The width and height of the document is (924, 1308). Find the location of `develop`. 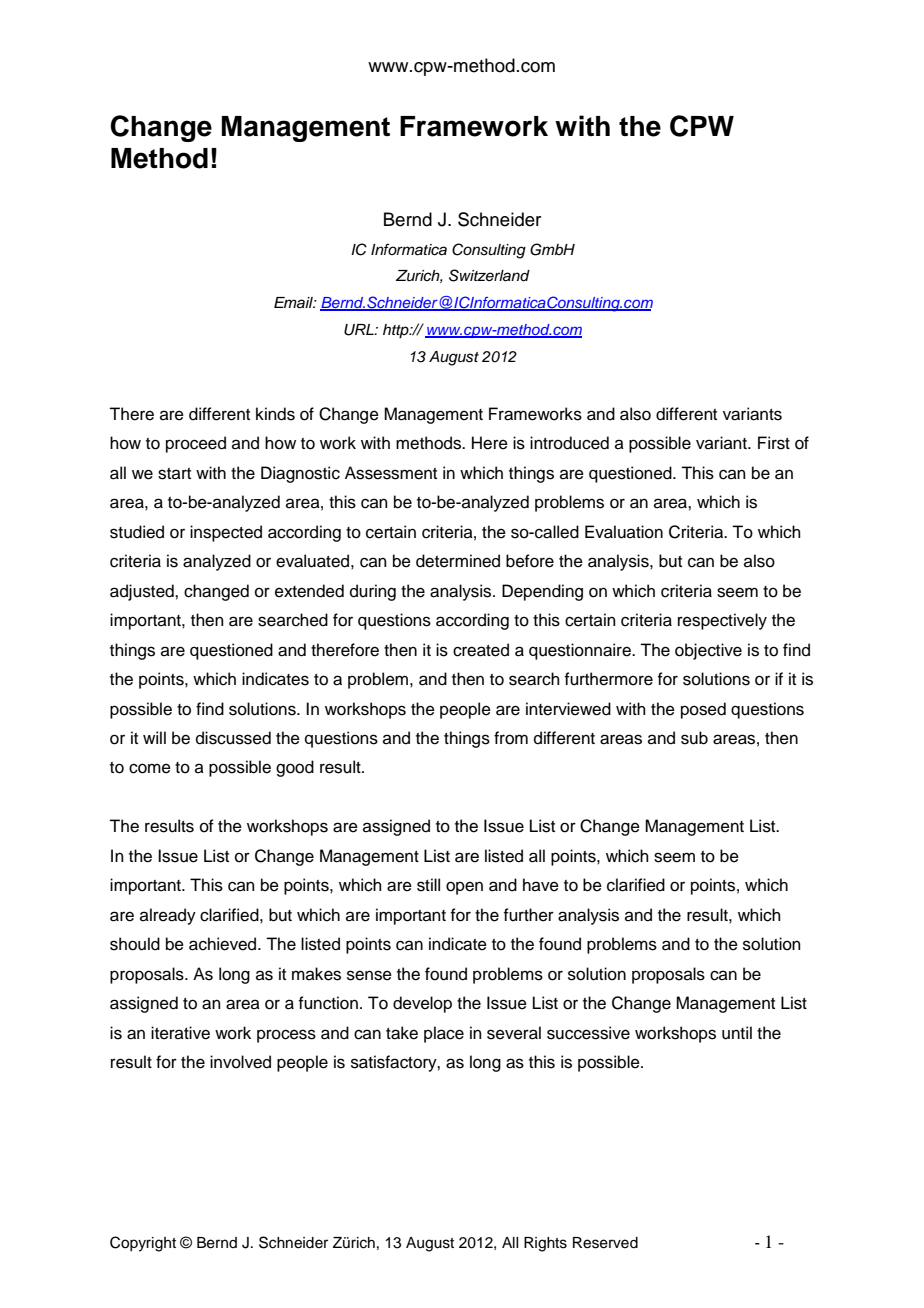

develop is located at coordinates (422, 1004).
